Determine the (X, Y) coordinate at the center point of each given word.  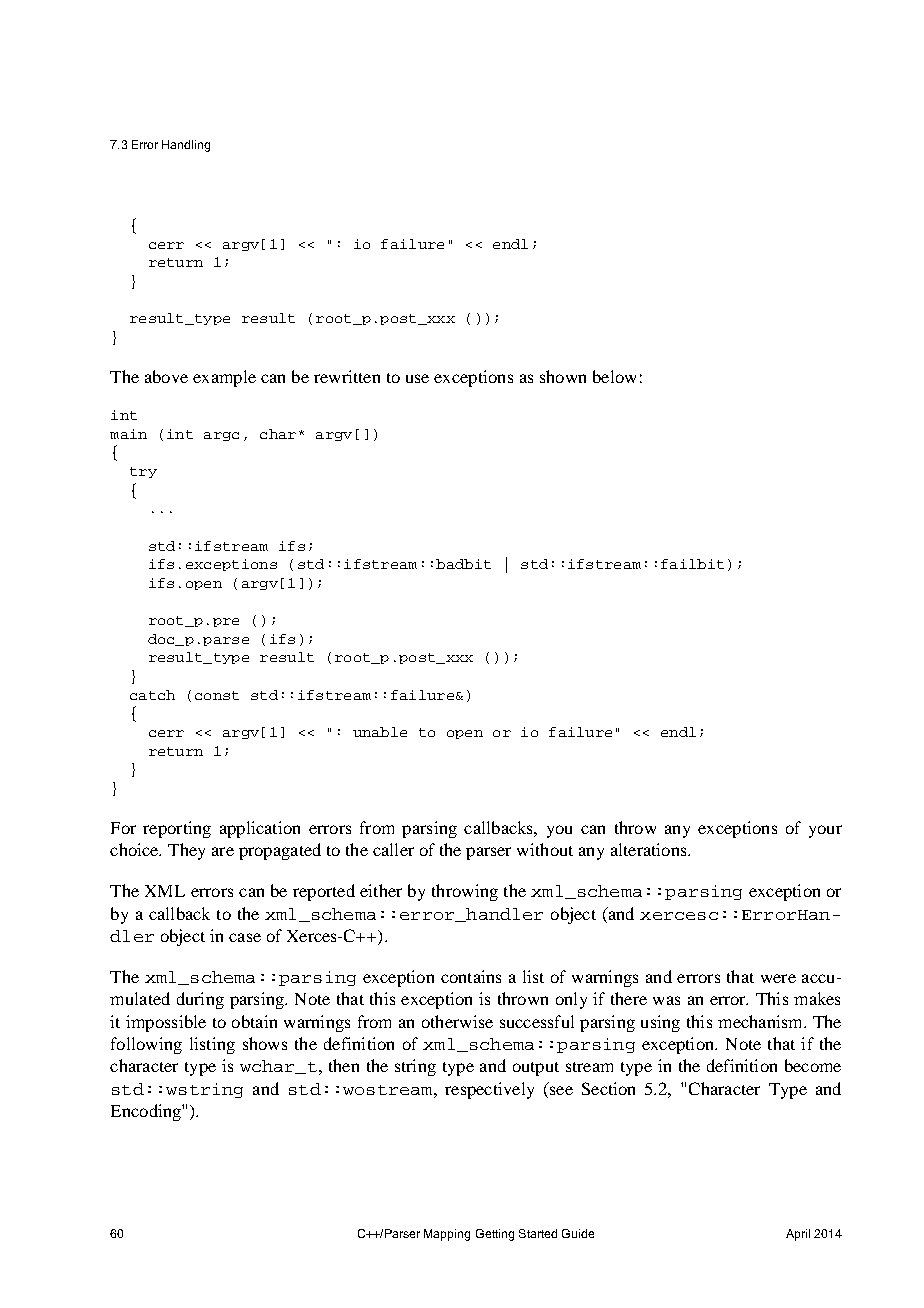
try (143, 472)
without (545, 849)
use (417, 378)
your (825, 831)
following (146, 1045)
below (614, 376)
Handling (186, 146)
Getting (495, 1235)
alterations (650, 849)
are (223, 851)
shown (563, 376)
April (798, 1235)
